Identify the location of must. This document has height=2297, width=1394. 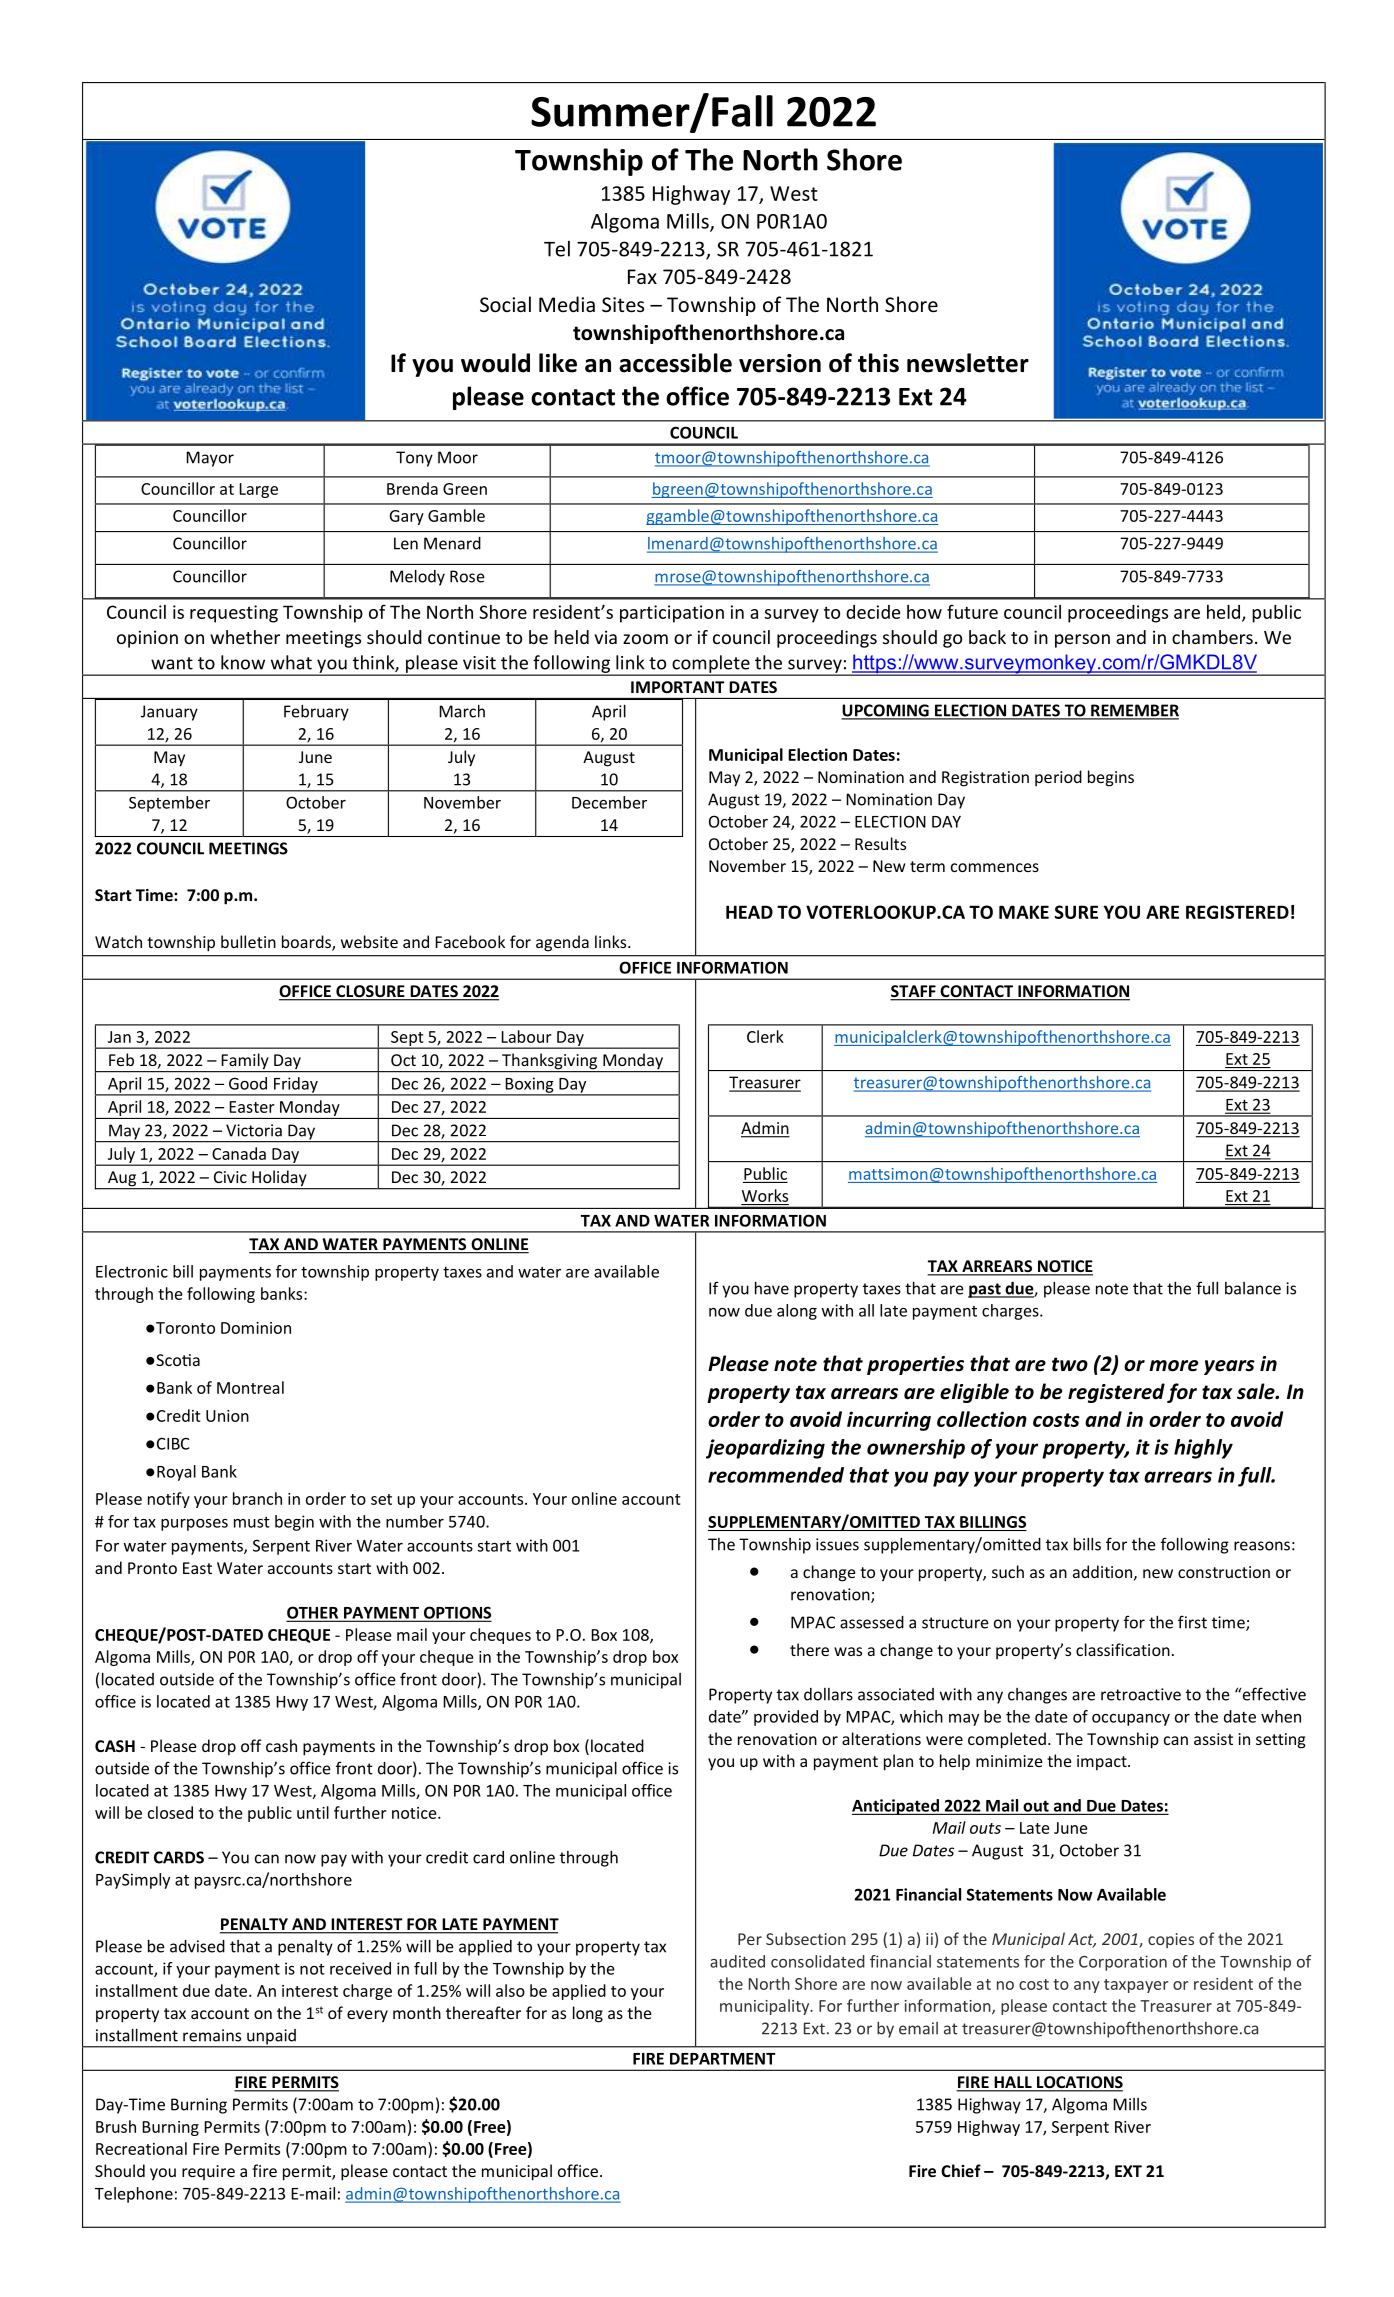
(252, 1522).
